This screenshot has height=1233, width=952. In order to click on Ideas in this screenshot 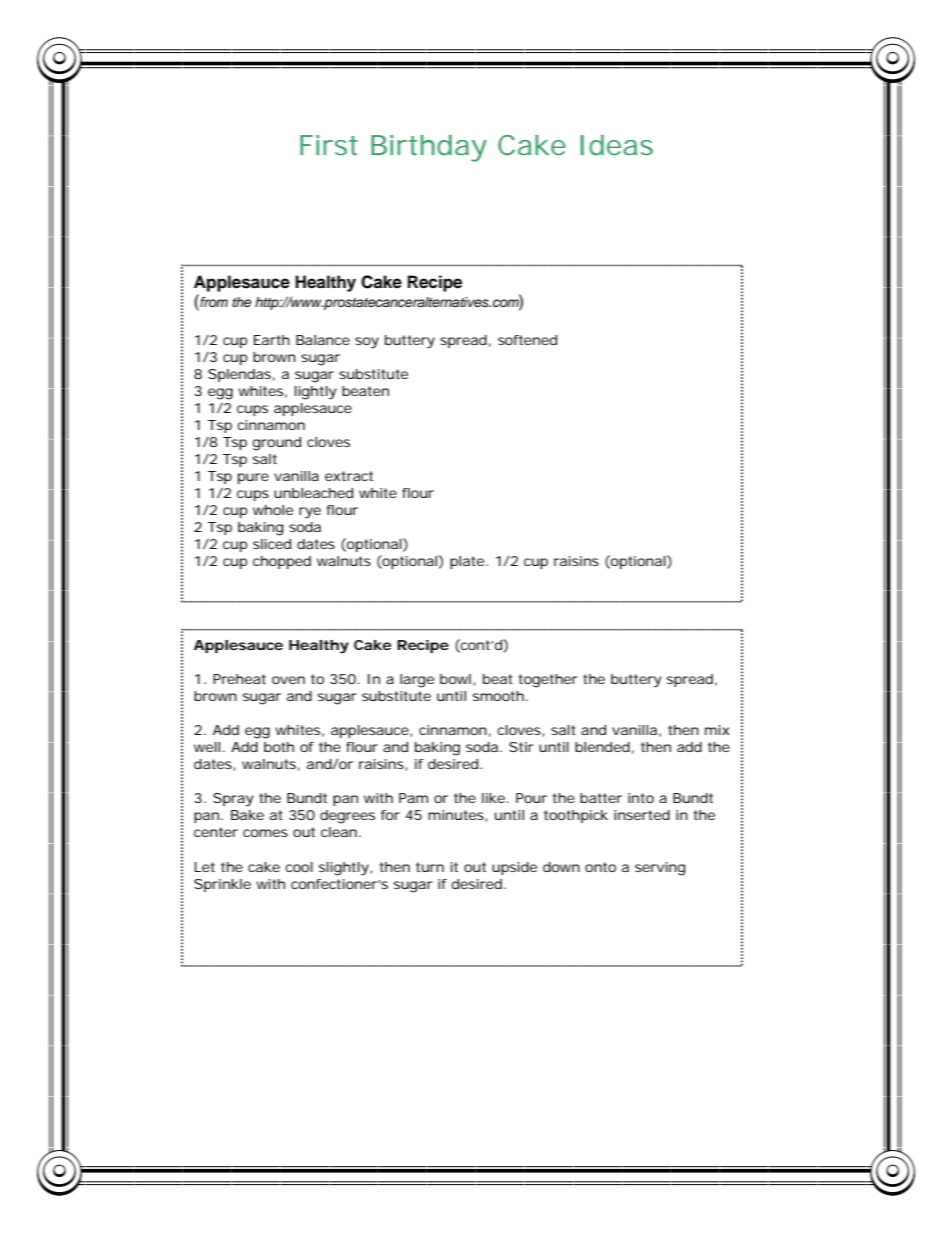, I will do `click(616, 145)`.
